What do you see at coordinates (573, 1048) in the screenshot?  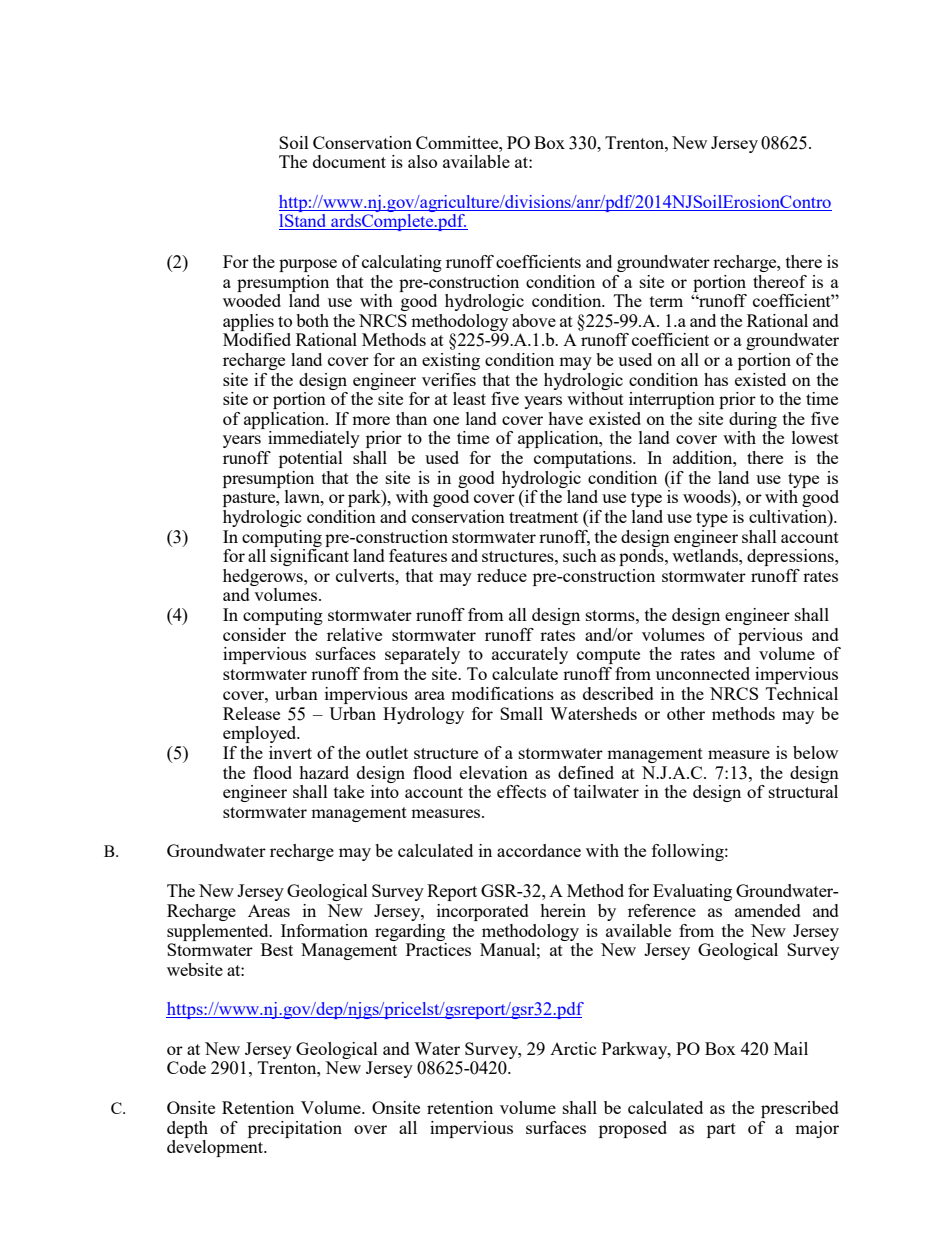 I see `Arctic` at bounding box center [573, 1048].
